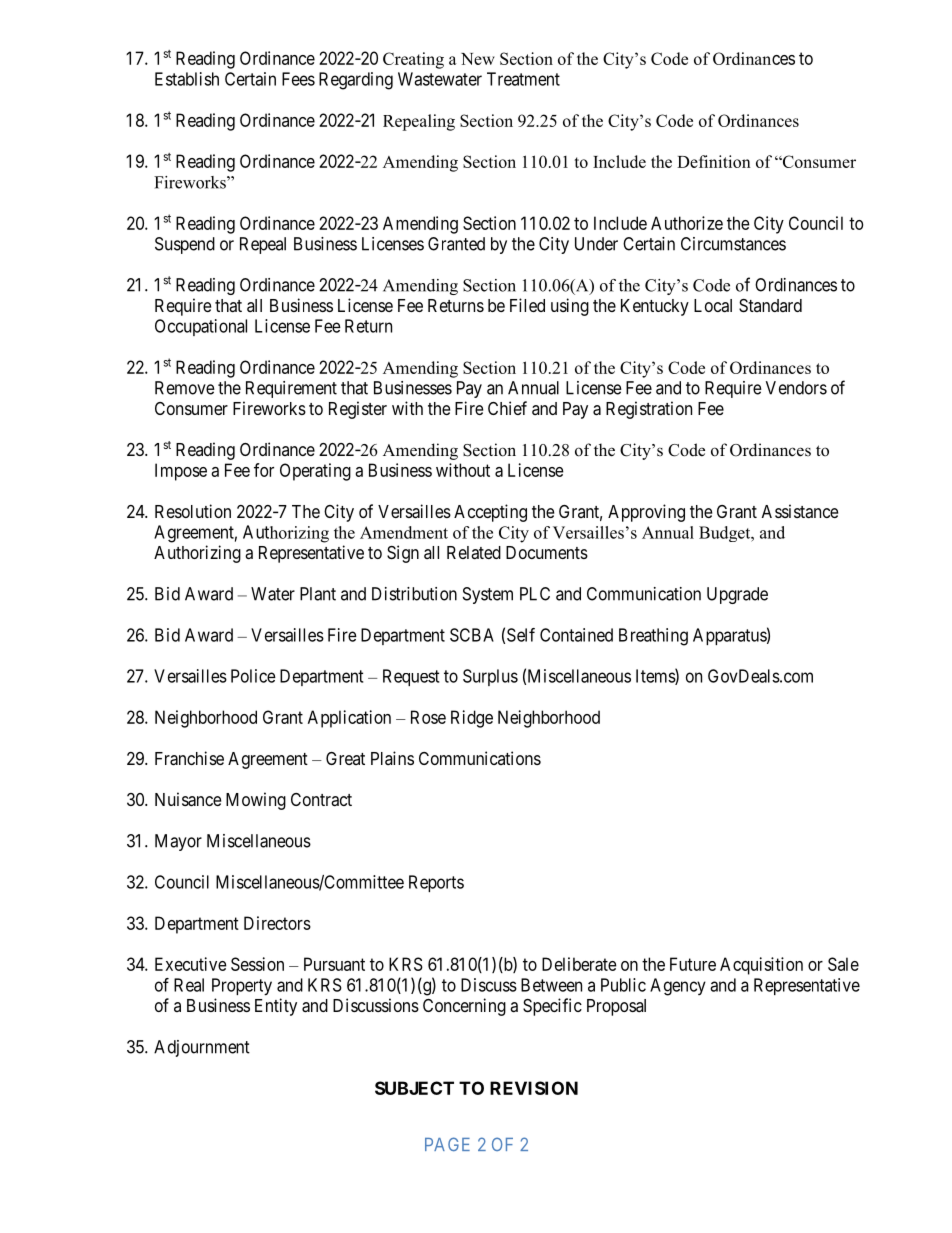  I want to click on Upgrade, so click(737, 595).
